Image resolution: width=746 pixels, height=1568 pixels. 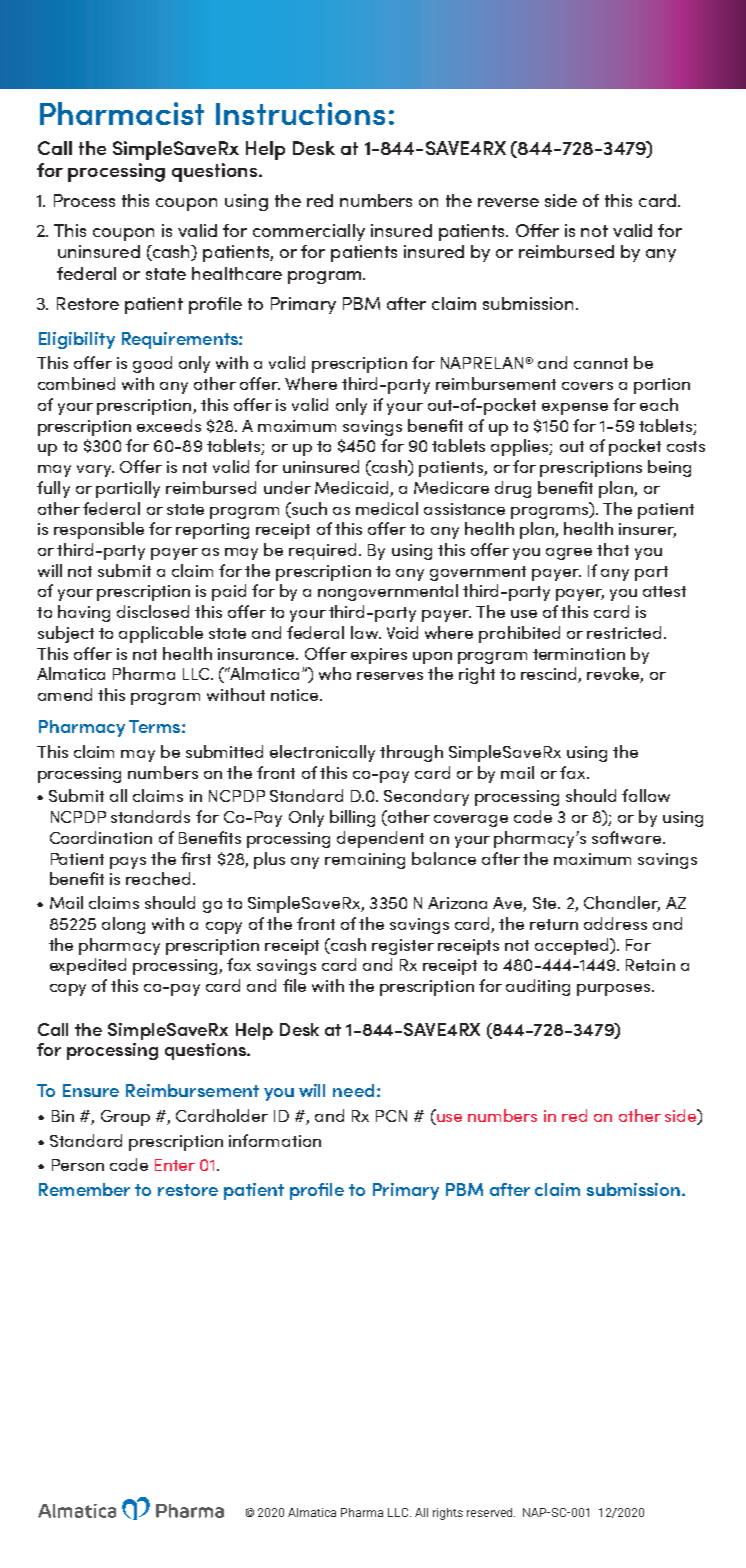 I want to click on need, so click(x=353, y=1090).
